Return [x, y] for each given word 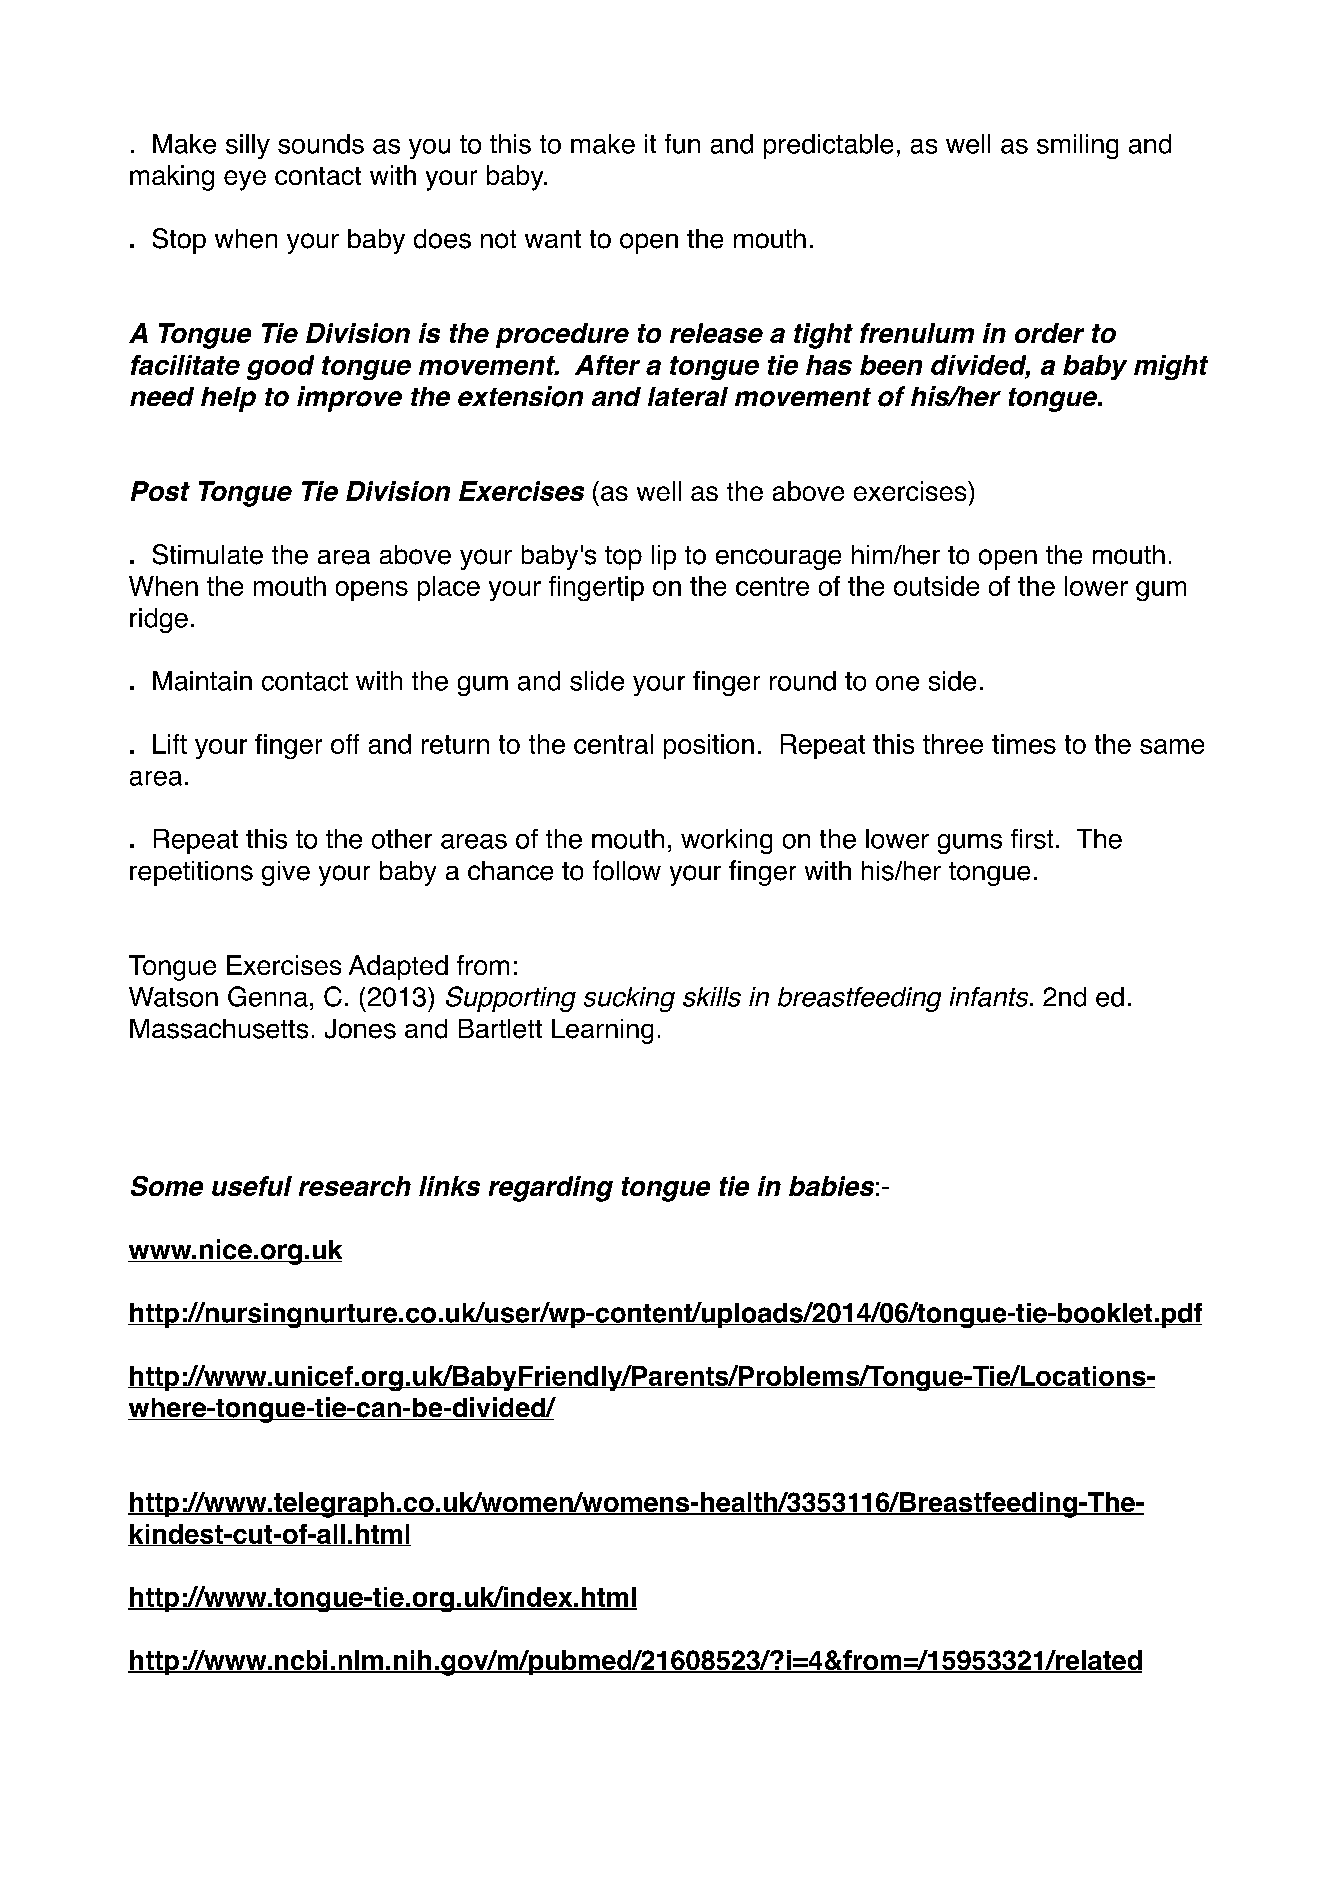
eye [245, 180]
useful [252, 1186]
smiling [1077, 146]
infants [990, 997]
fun [682, 144]
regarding [551, 1189]
